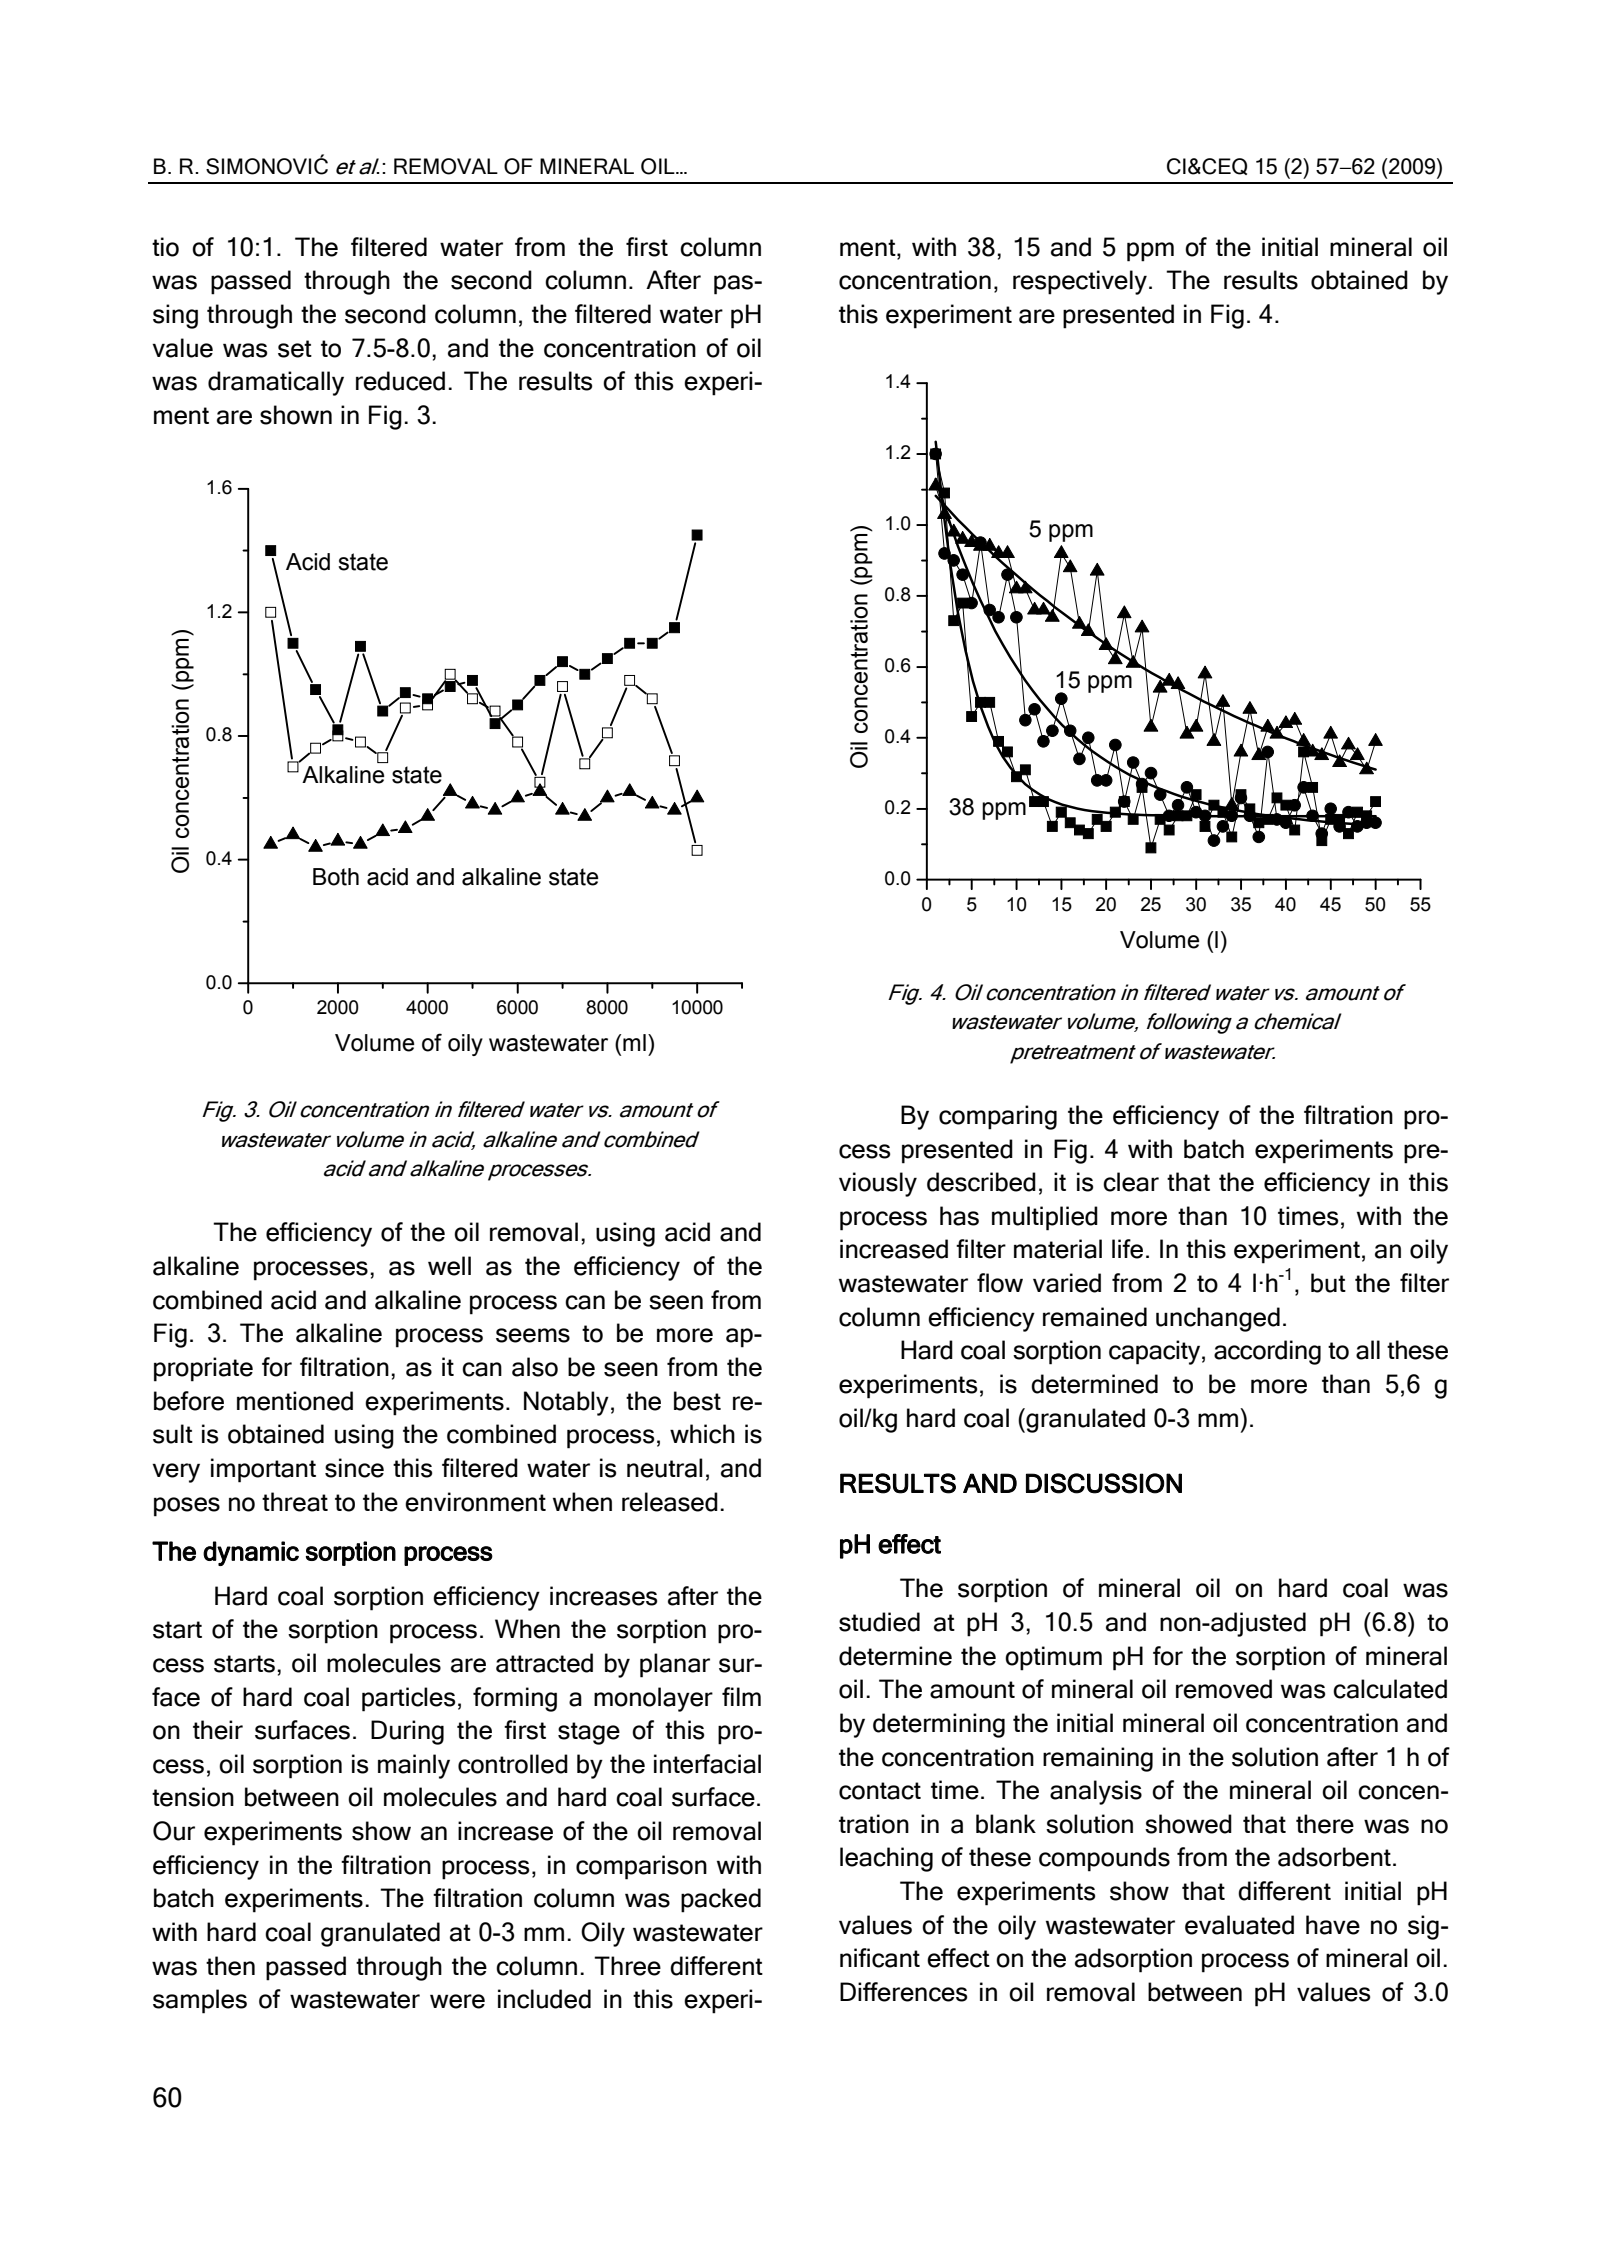 This image has height=2265, width=1601. What do you see at coordinates (449, 1266) in the image?
I see `well` at bounding box center [449, 1266].
